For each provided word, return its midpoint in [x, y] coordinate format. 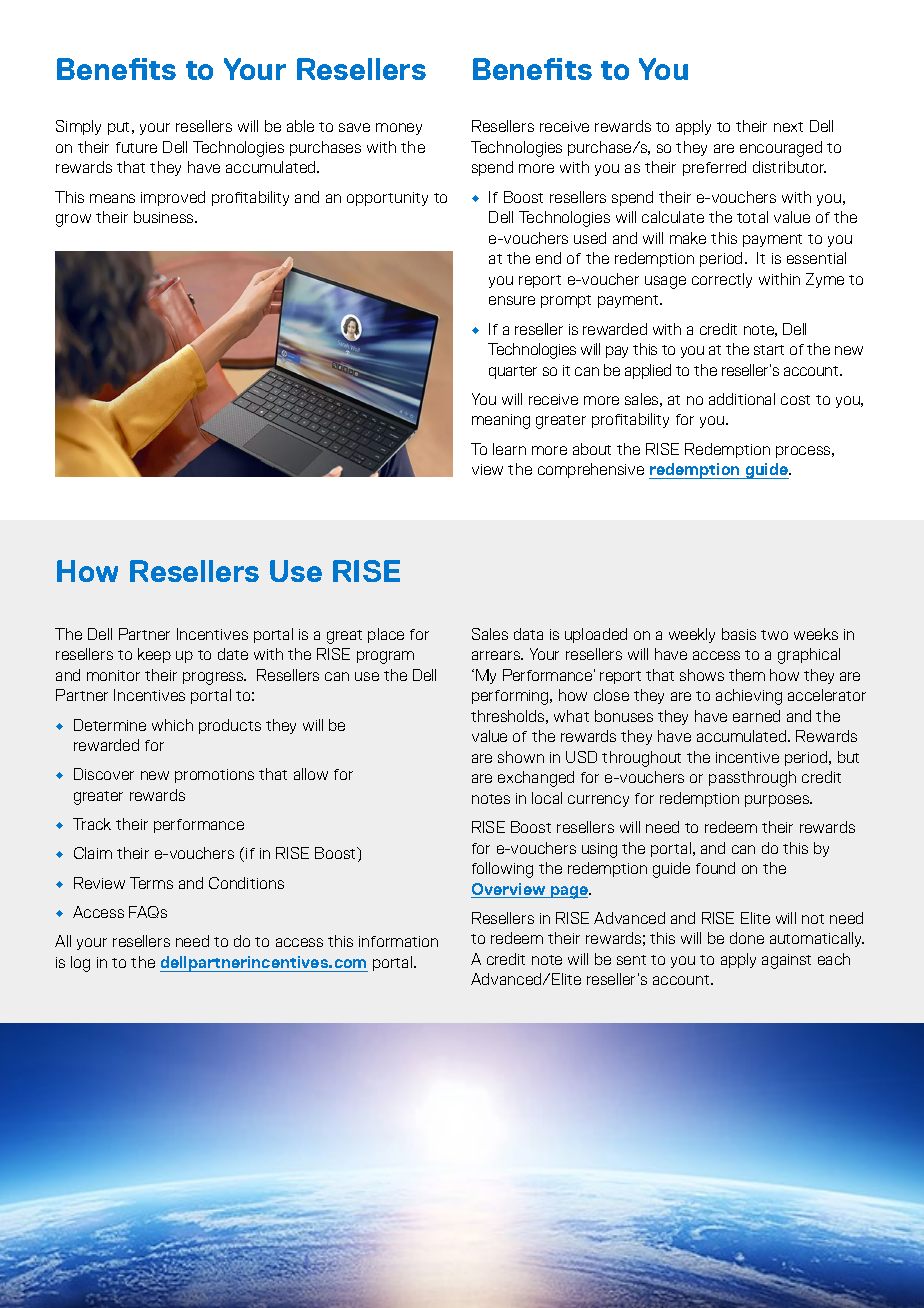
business [165, 217]
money [399, 129]
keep [154, 655]
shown [521, 757]
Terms [151, 883]
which [172, 725]
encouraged [781, 149]
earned [756, 716]
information [398, 941]
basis [739, 634]
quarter [513, 372]
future [136, 147]
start [769, 350]
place [386, 635]
